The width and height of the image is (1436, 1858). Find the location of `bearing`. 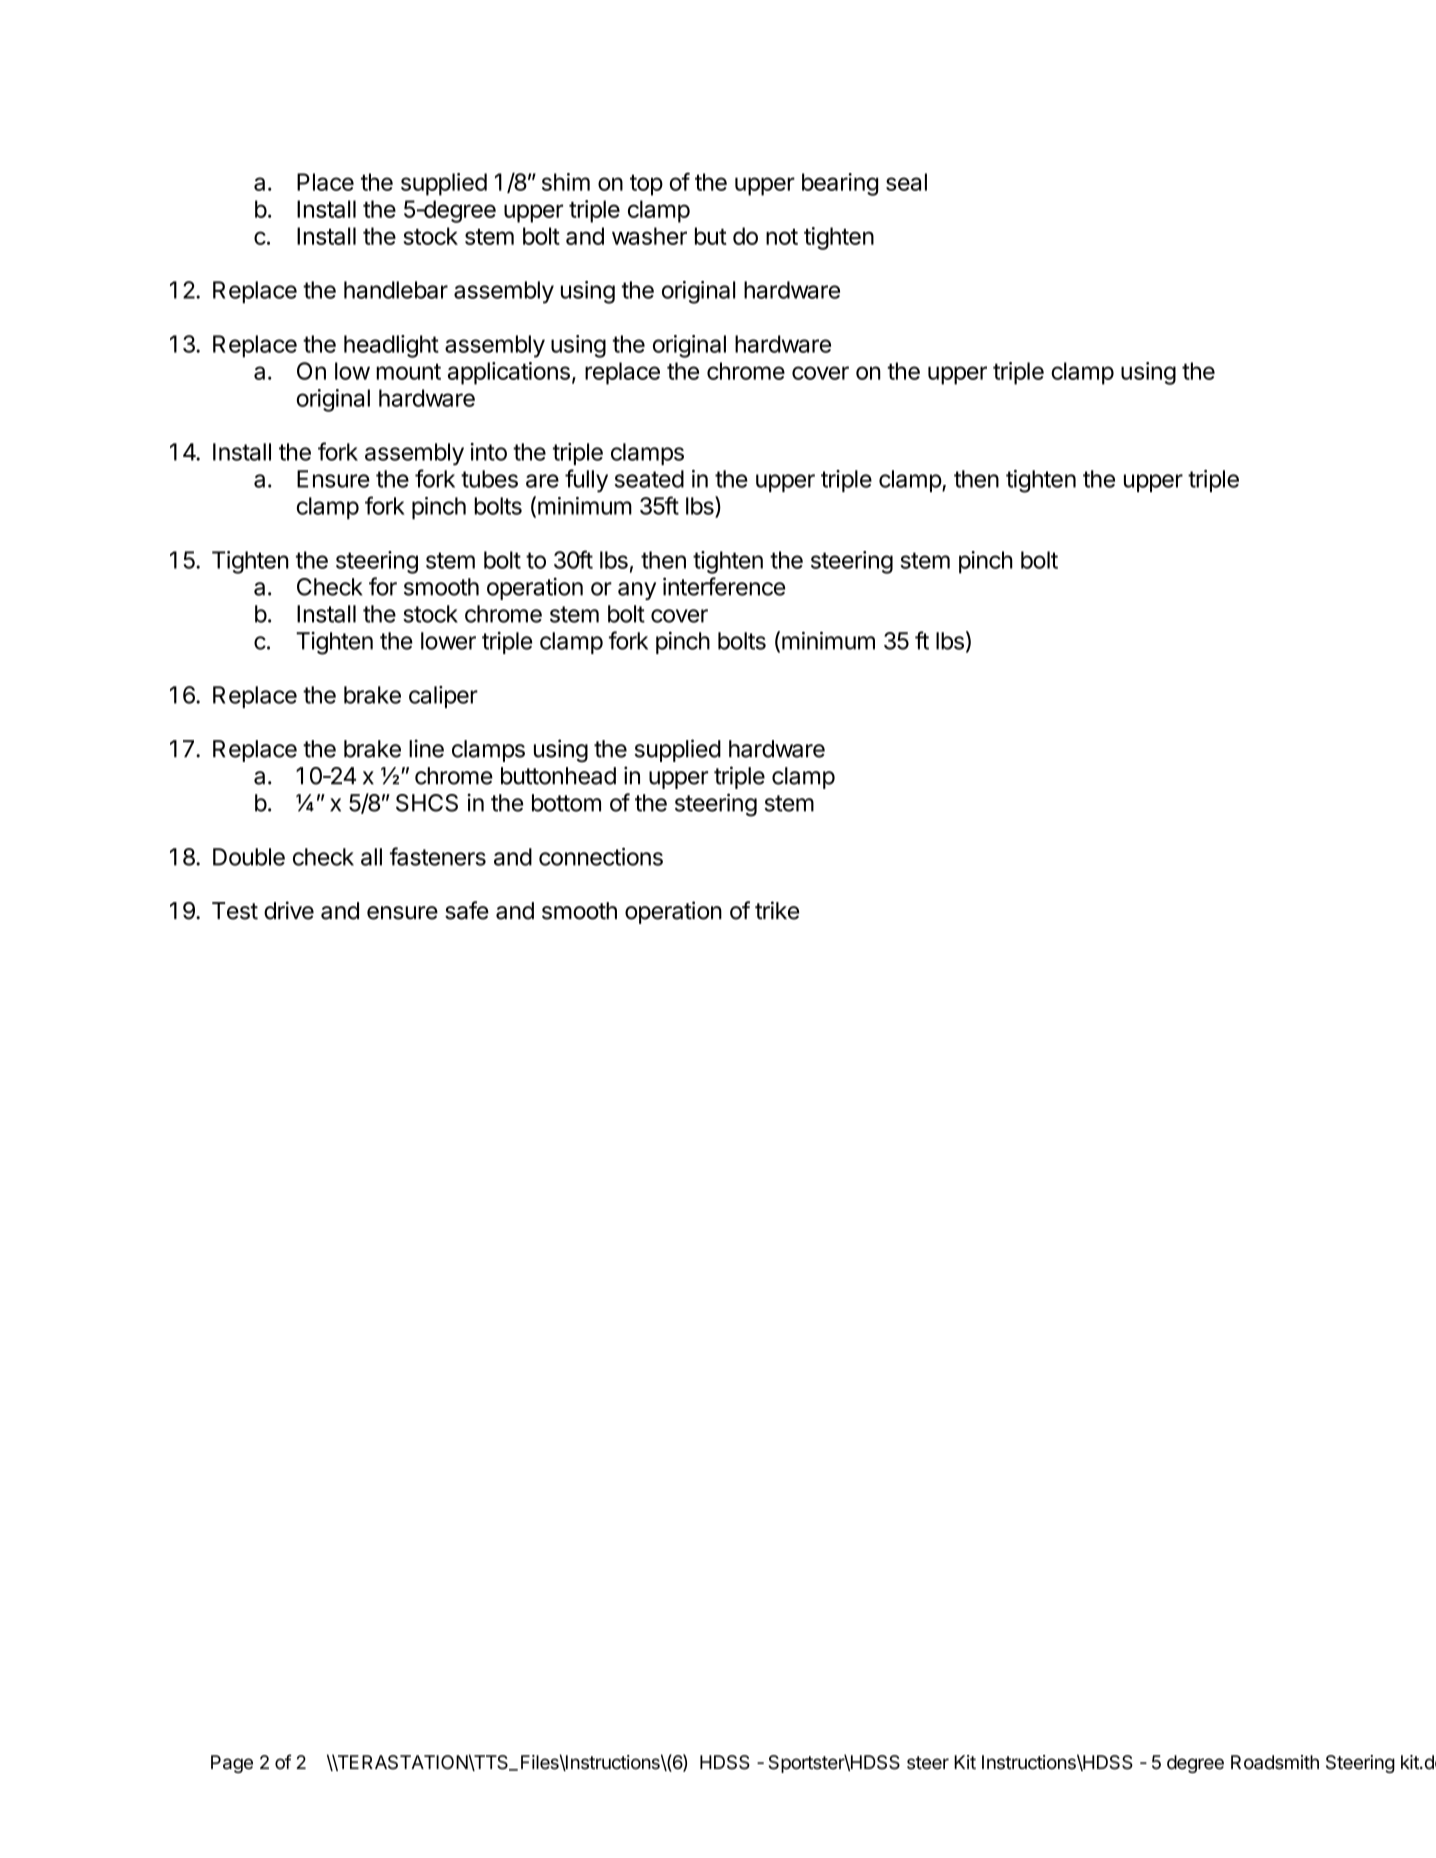

bearing is located at coordinates (840, 184).
